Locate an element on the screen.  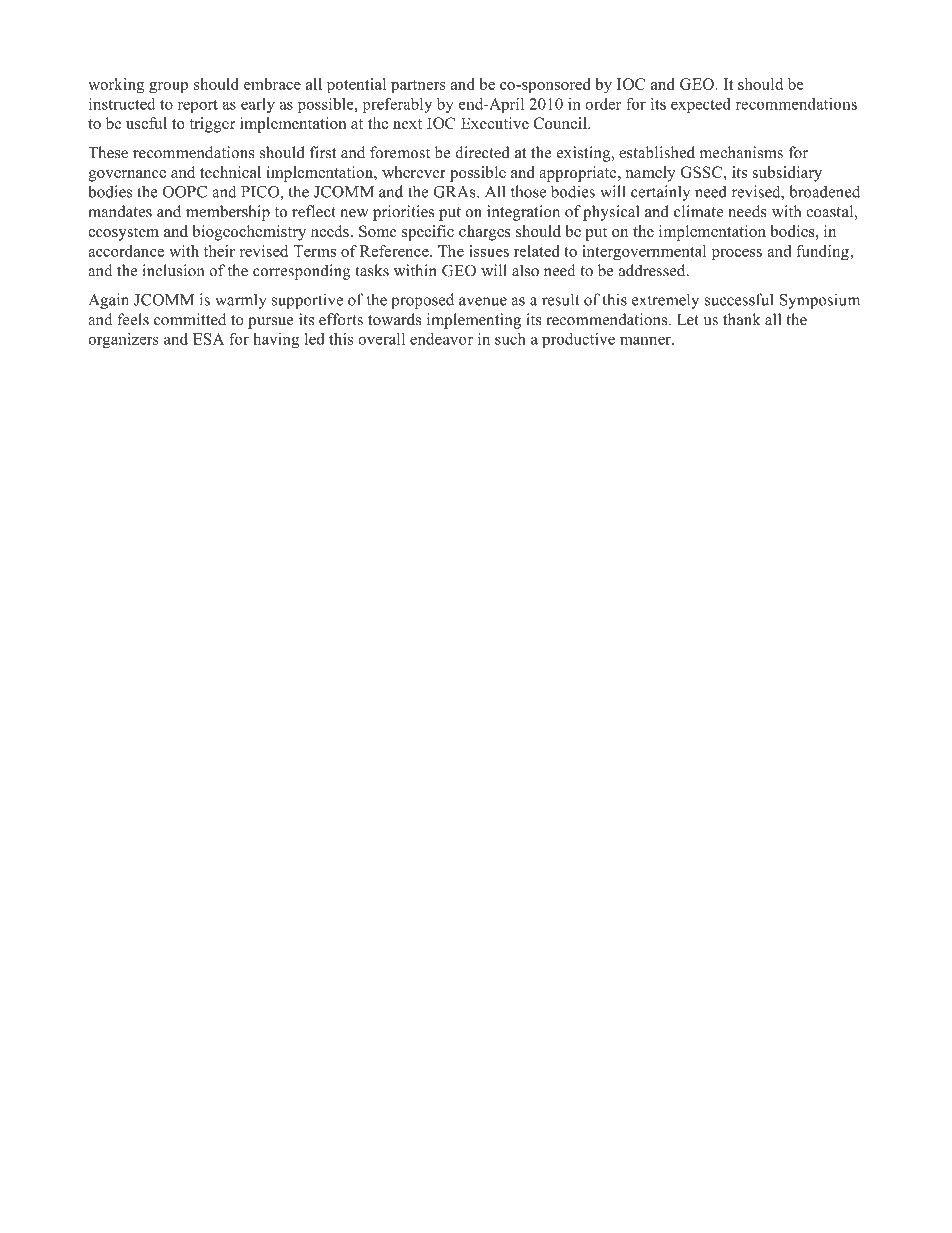
partners is located at coordinates (418, 87).
